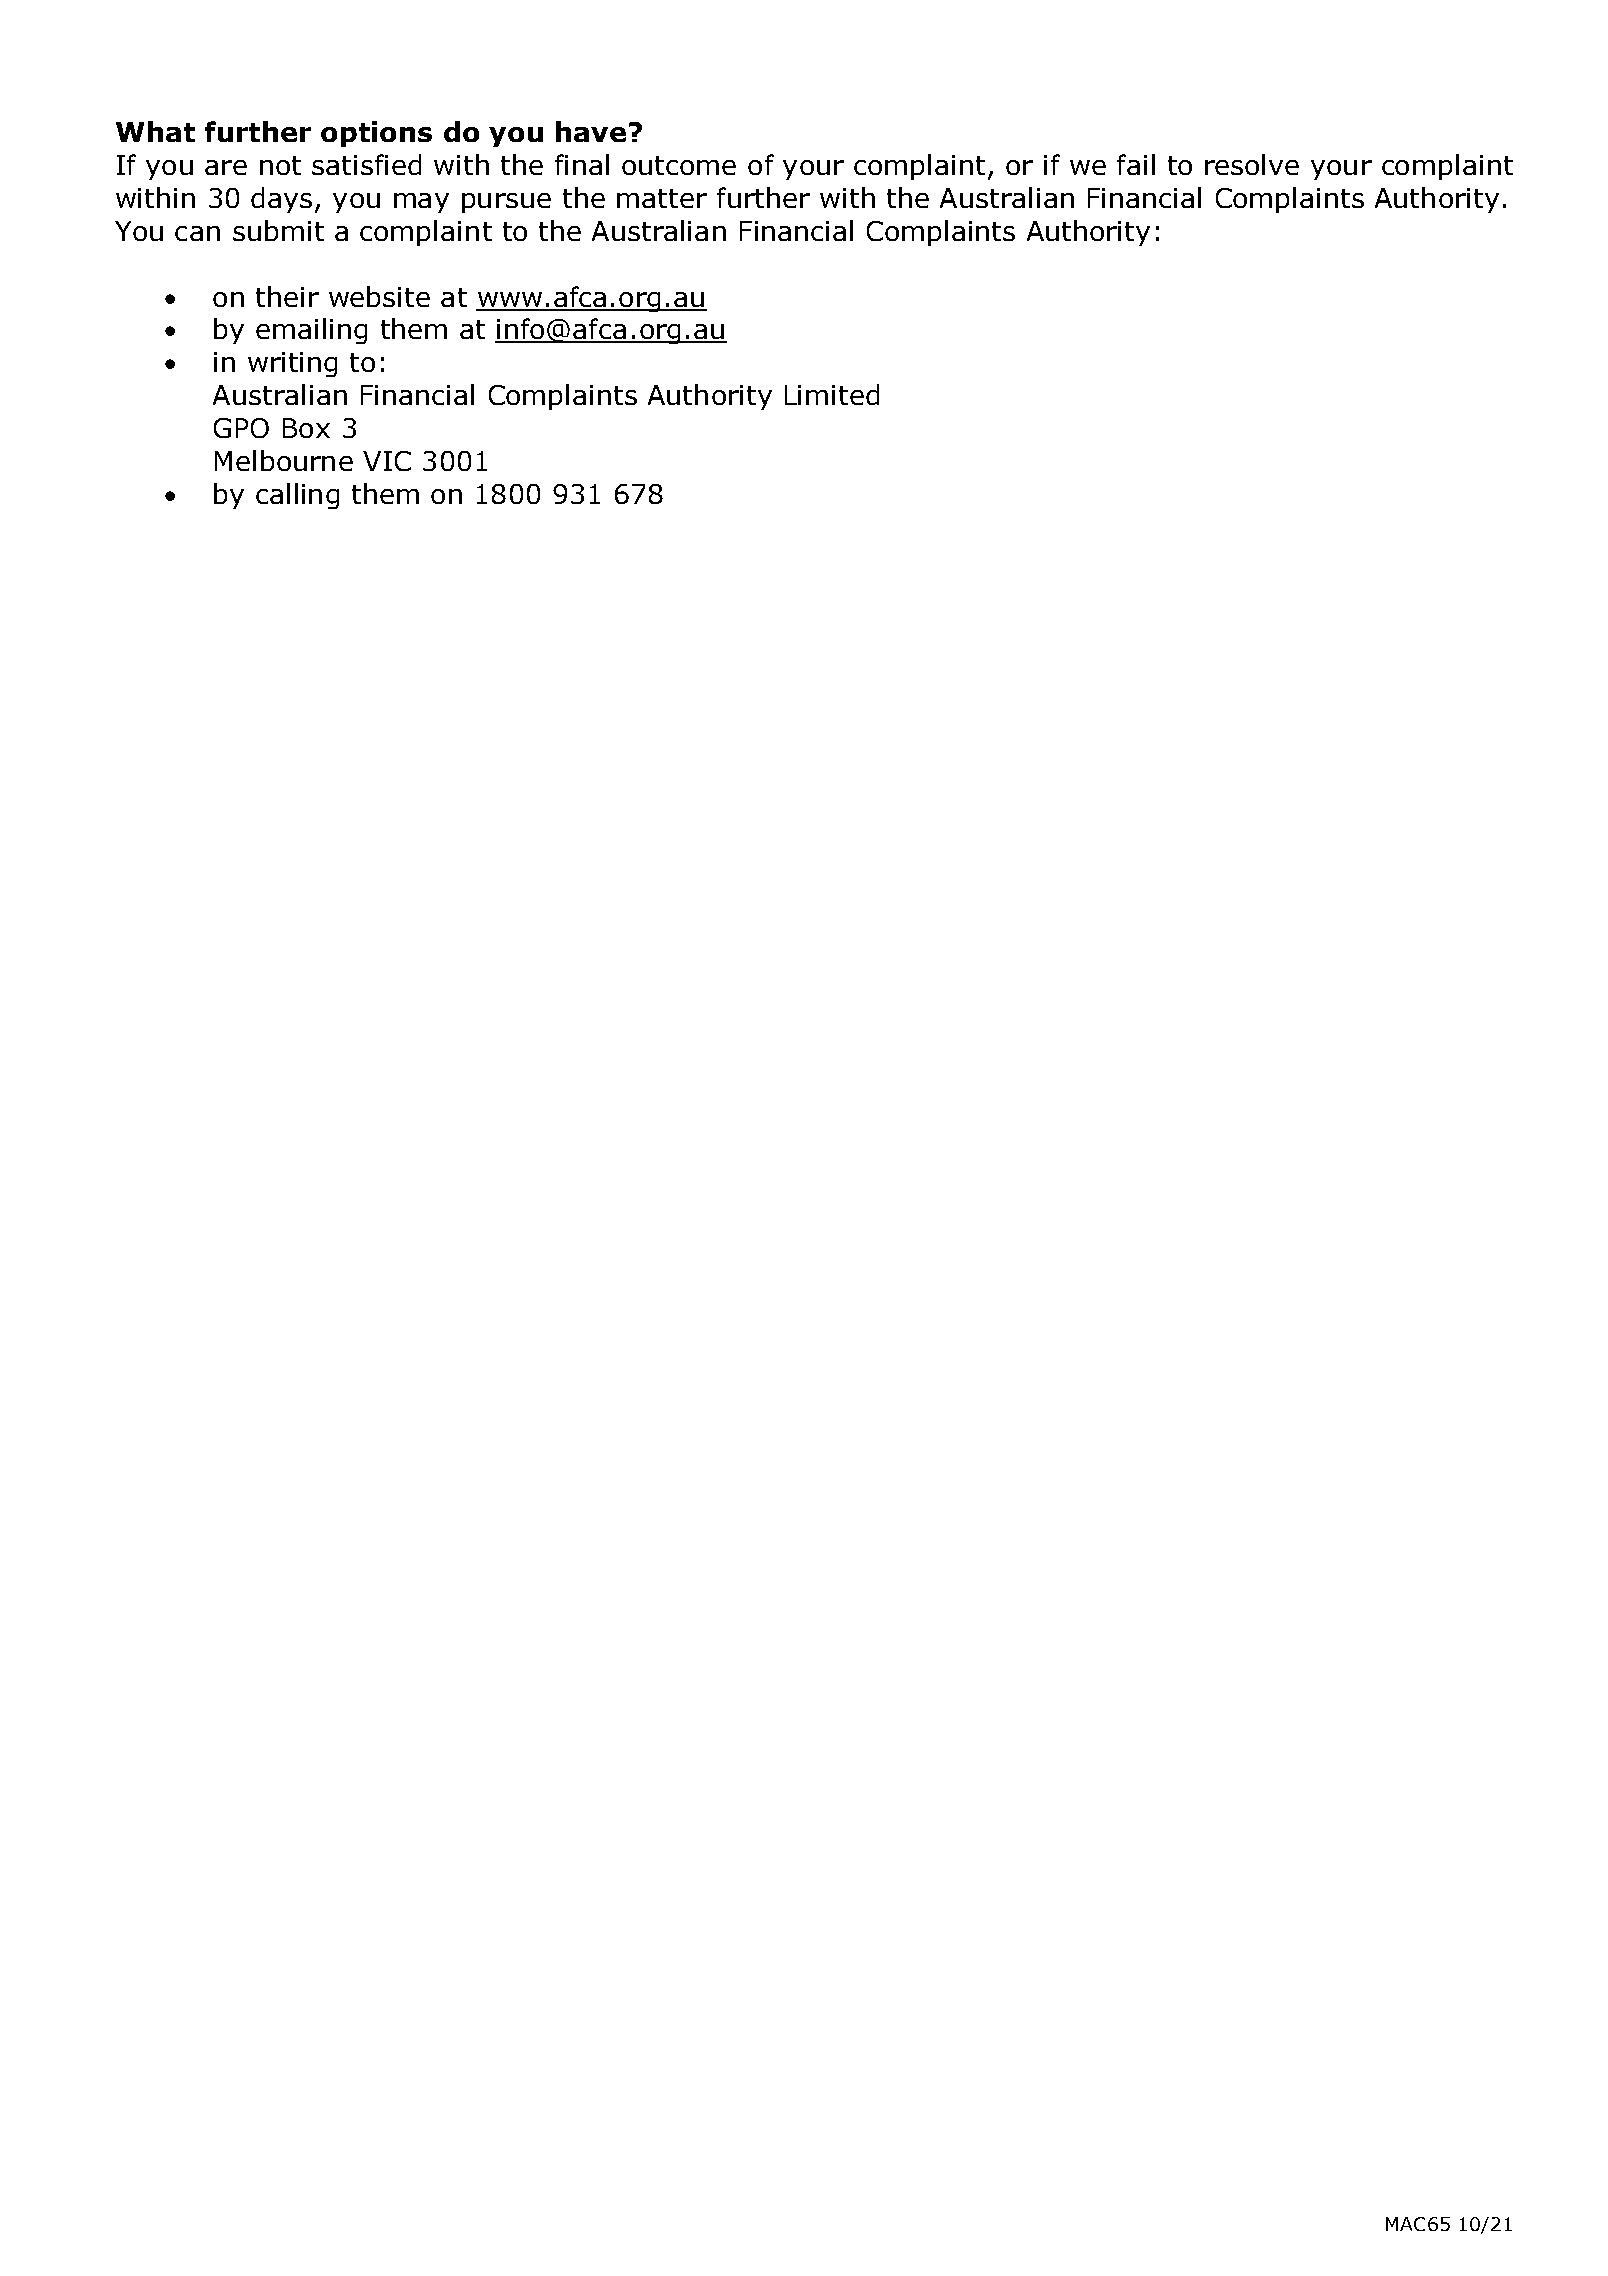  Describe the element at coordinates (1252, 164) in the document. I see `resolve` at that location.
